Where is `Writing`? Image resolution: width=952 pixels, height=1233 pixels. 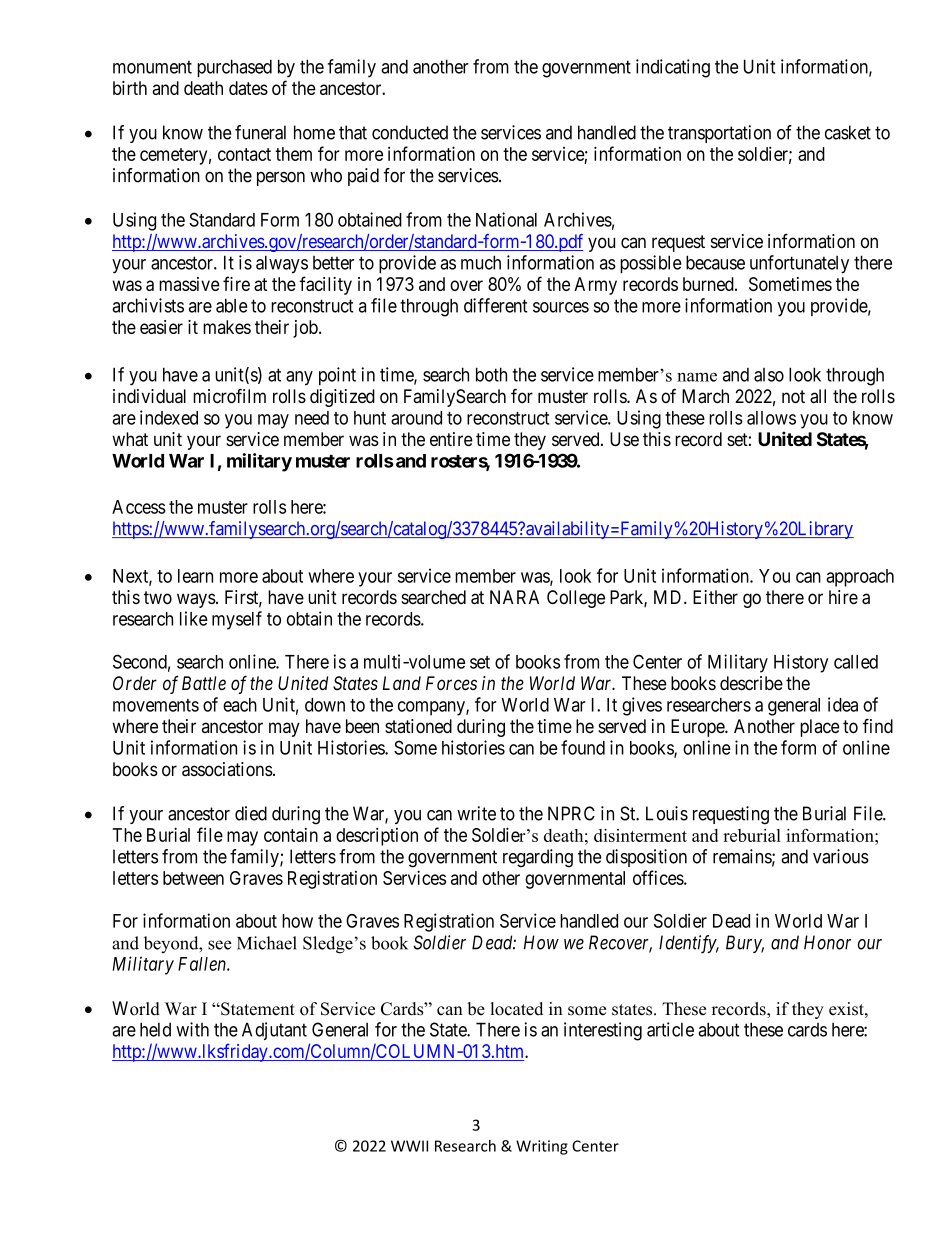
Writing is located at coordinates (542, 1147).
